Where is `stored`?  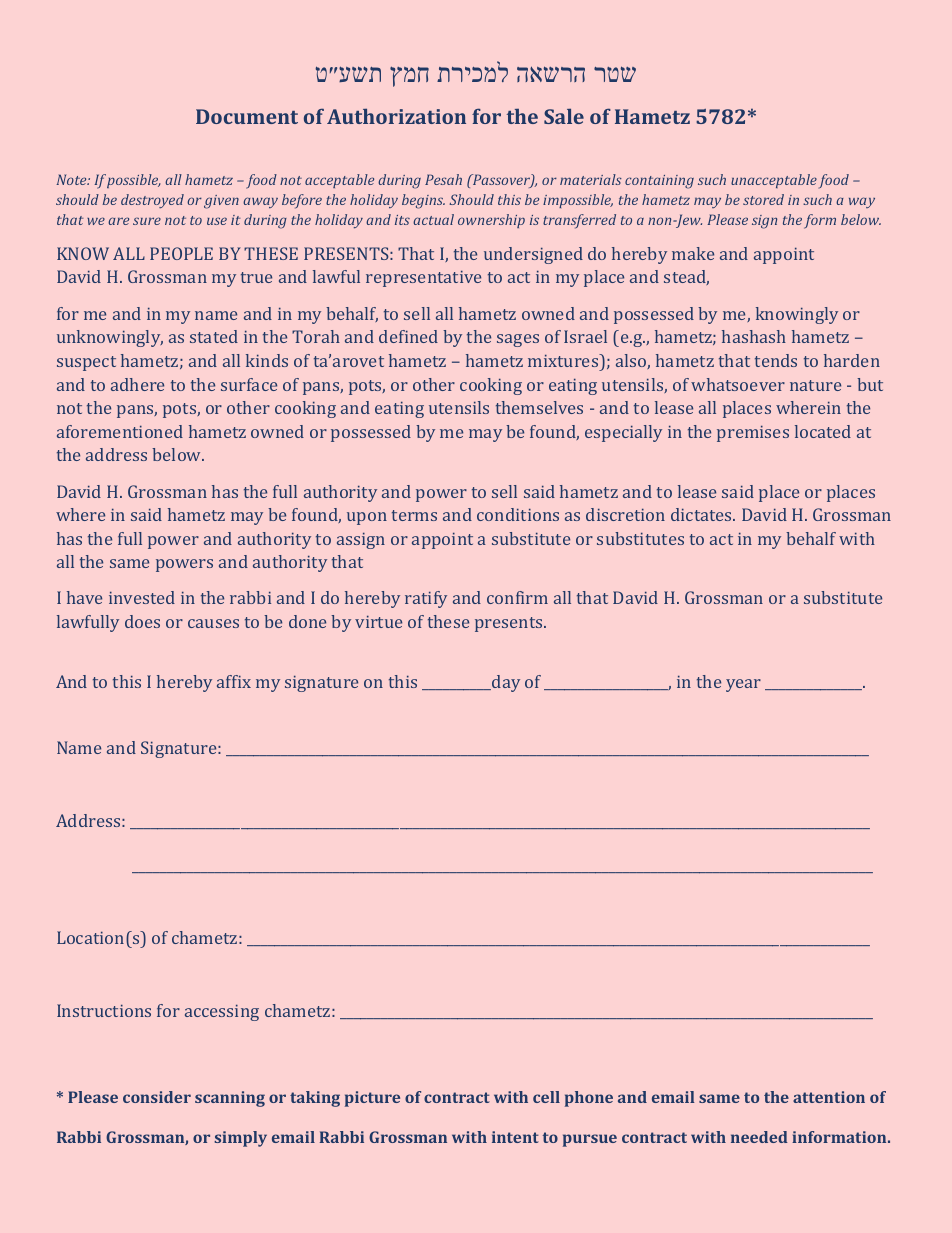 stored is located at coordinates (763, 199).
